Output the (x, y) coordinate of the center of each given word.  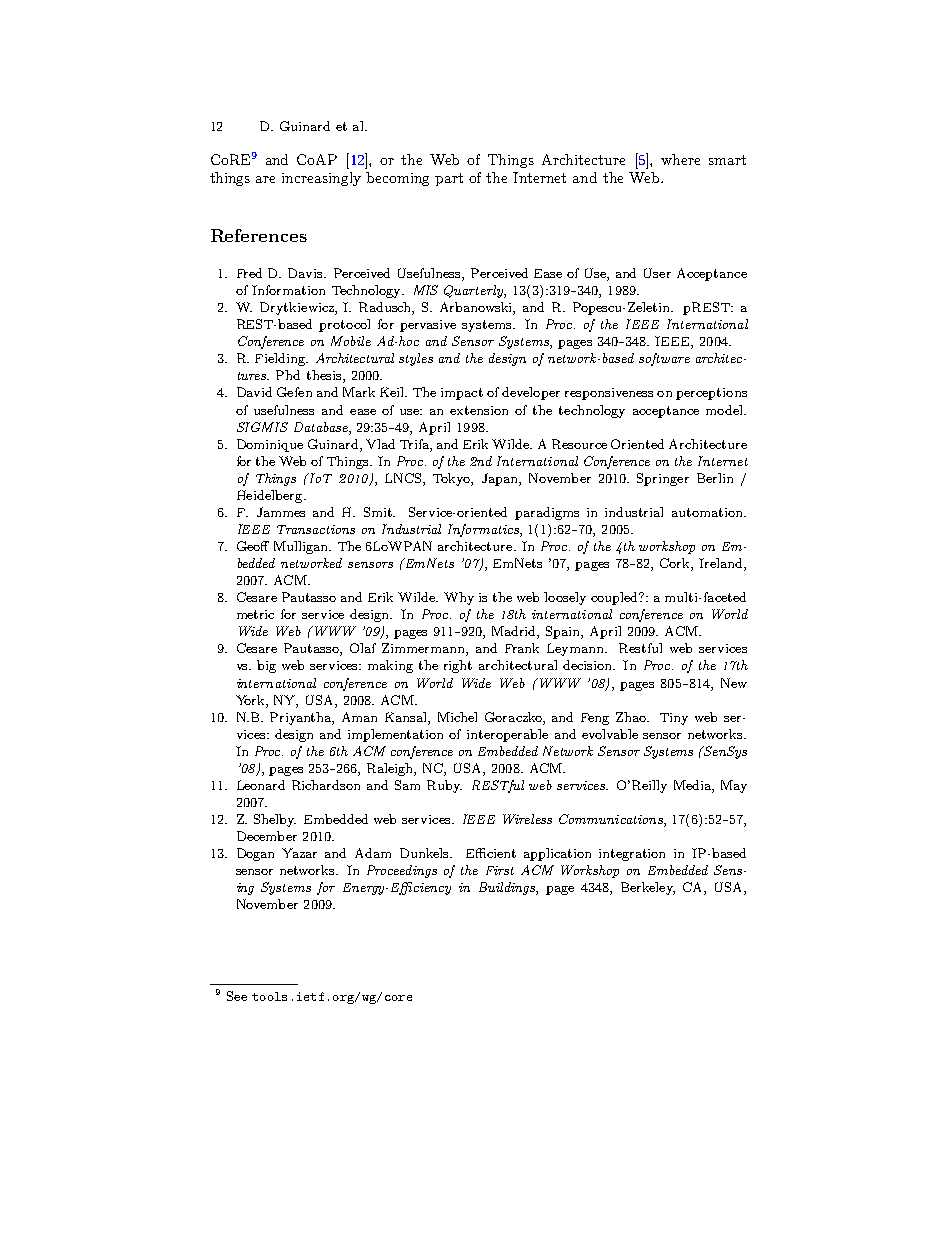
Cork (676, 564)
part (449, 179)
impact (462, 394)
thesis (325, 376)
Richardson (326, 785)
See (237, 996)
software (664, 359)
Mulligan (302, 547)
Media (693, 785)
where (680, 159)
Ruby (444, 786)
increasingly (321, 179)
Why (459, 598)
